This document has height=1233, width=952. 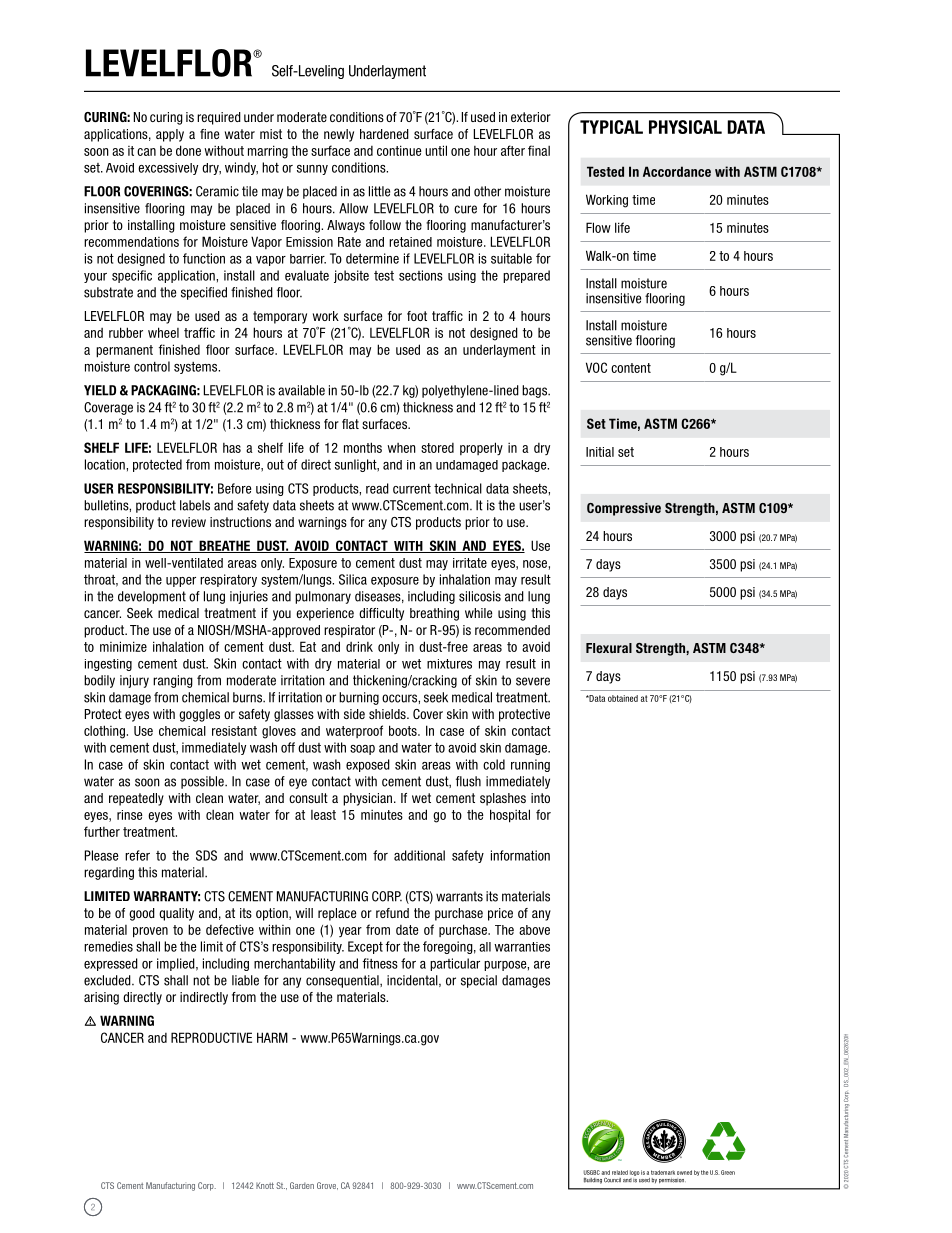 What do you see at coordinates (392, 913) in the document?
I see `refund` at bounding box center [392, 913].
